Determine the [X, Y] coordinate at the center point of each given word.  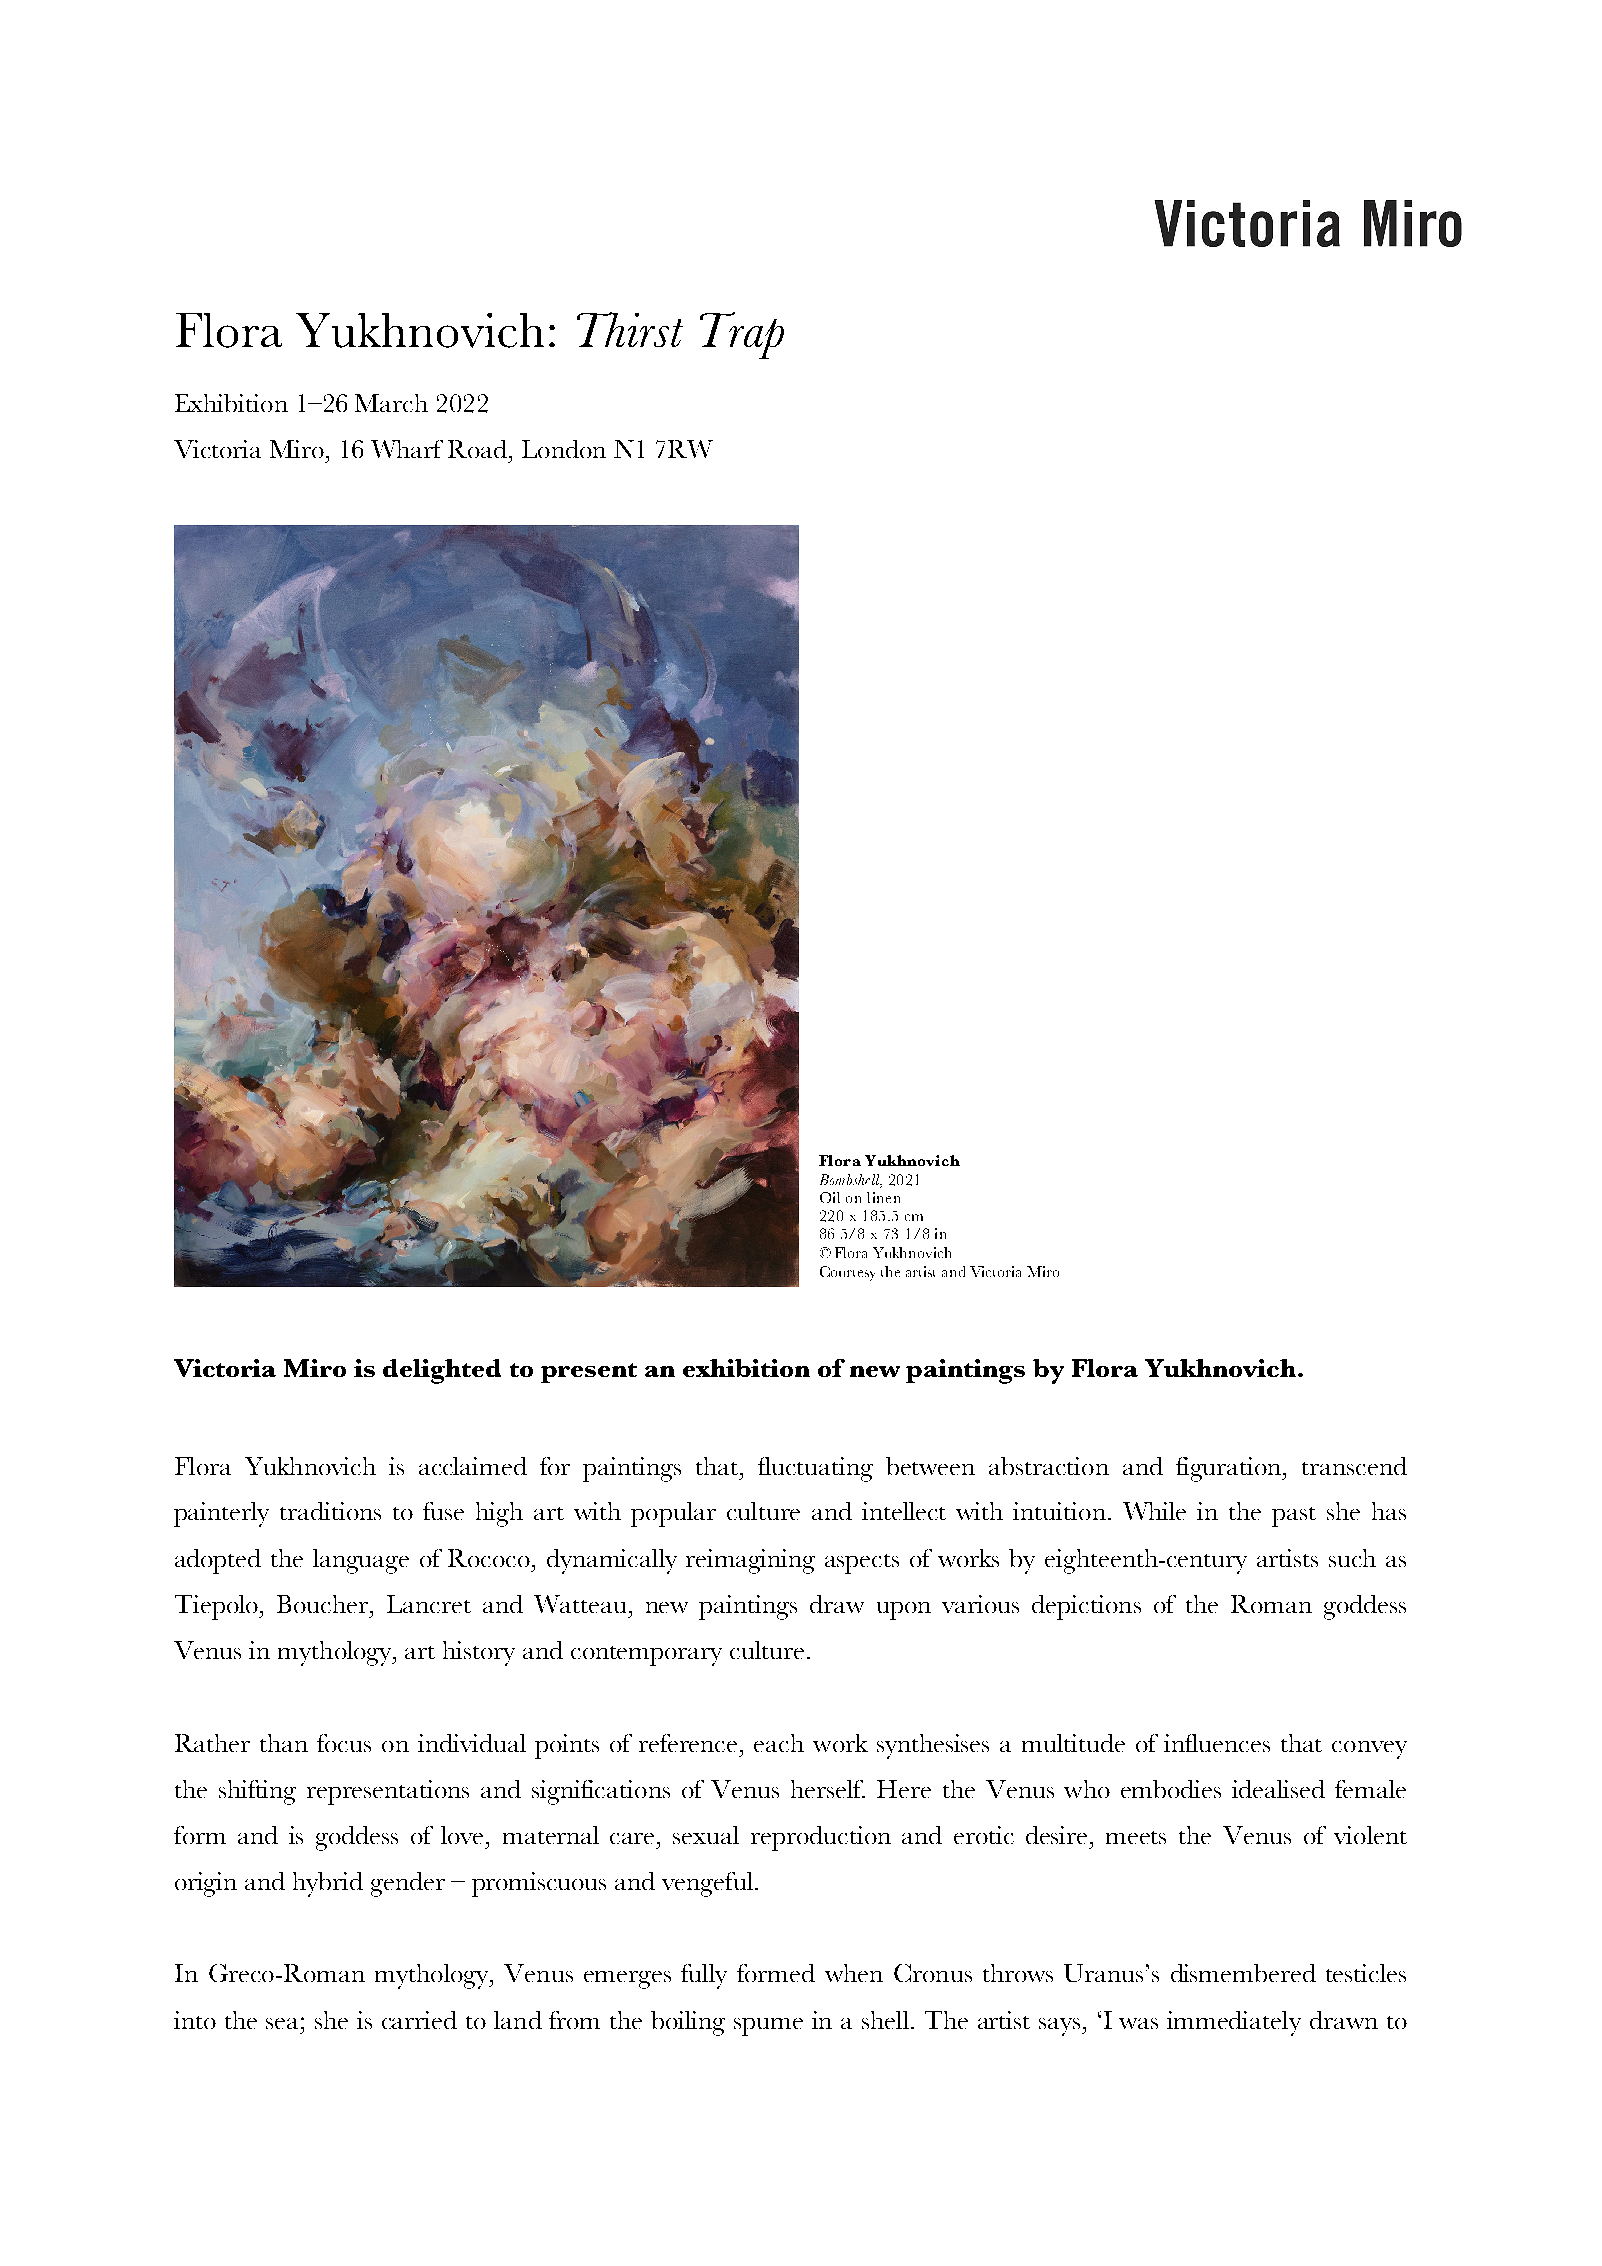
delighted [442, 1371]
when [854, 1973]
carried [419, 2020]
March [391, 403]
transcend [1354, 1466]
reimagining [750, 1561]
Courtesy [847, 1273]
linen [883, 1197]
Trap [742, 335]
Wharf [407, 449]
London [564, 449]
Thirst [630, 329]
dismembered [1243, 1973]
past [1294, 1517]
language [361, 1561]
